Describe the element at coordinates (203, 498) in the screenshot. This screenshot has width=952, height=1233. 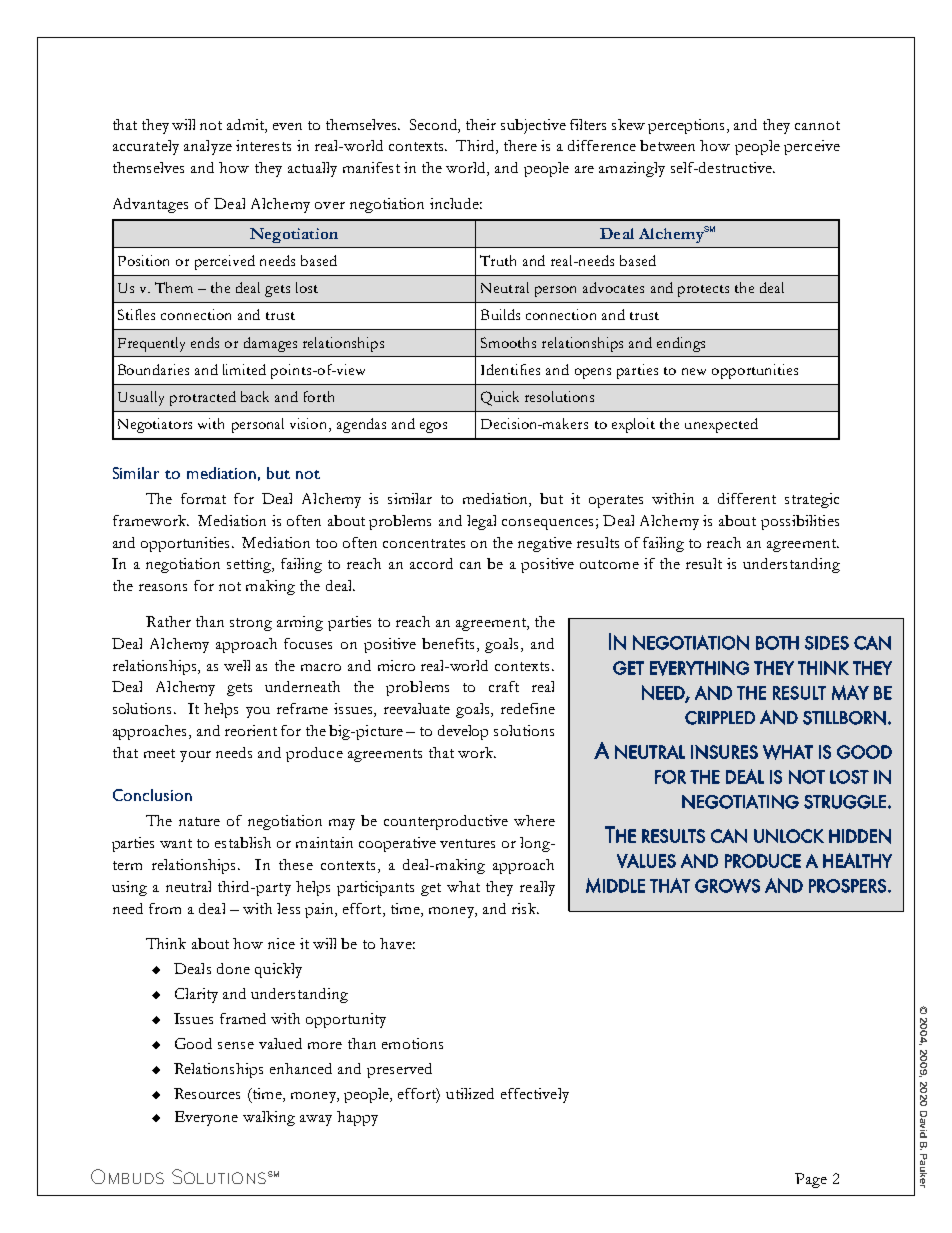
I see `format` at that location.
